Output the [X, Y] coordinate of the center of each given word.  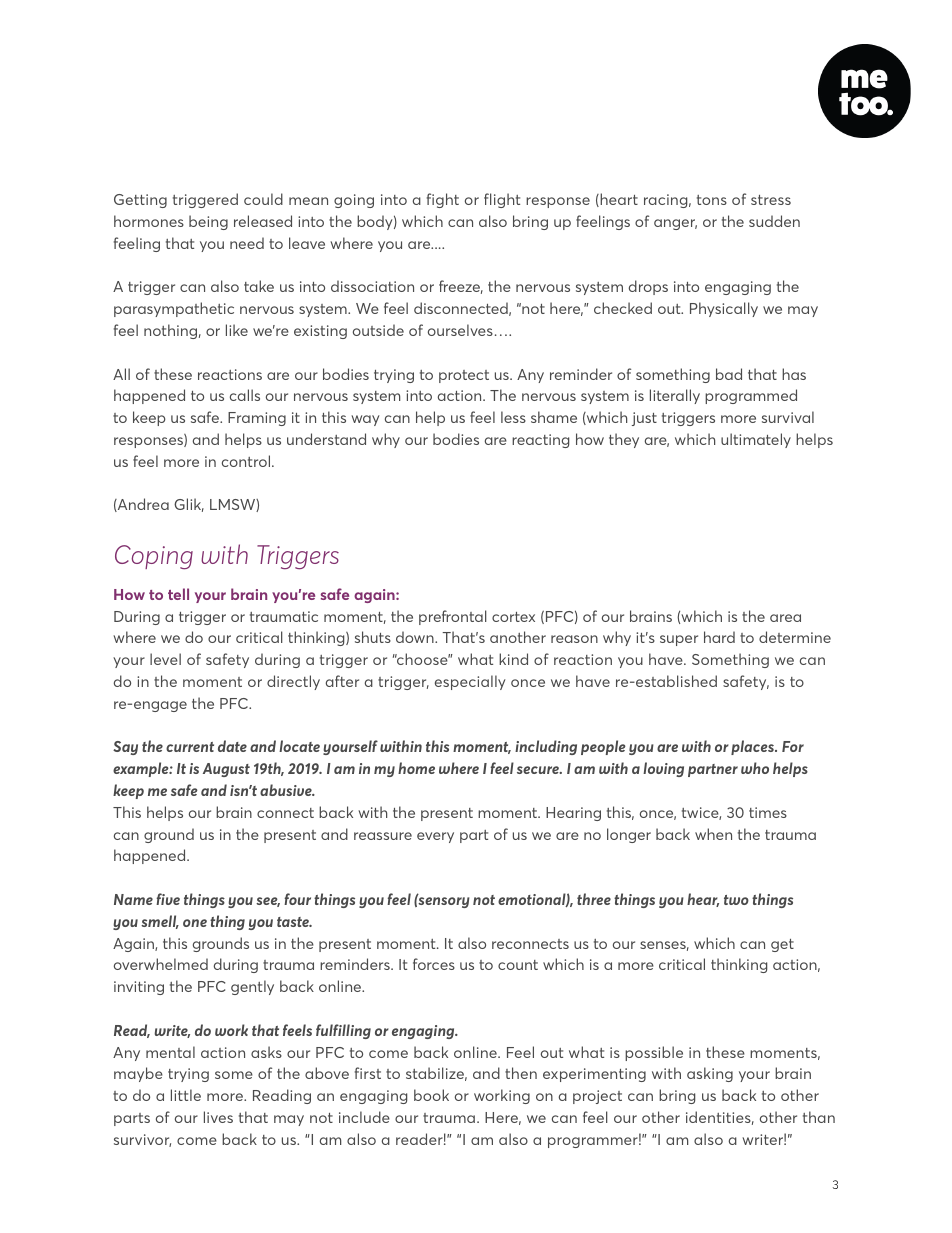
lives [218, 1117]
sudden [774, 221]
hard [719, 637]
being [208, 222]
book [431, 1095]
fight [443, 200]
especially [470, 682]
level [165, 659]
